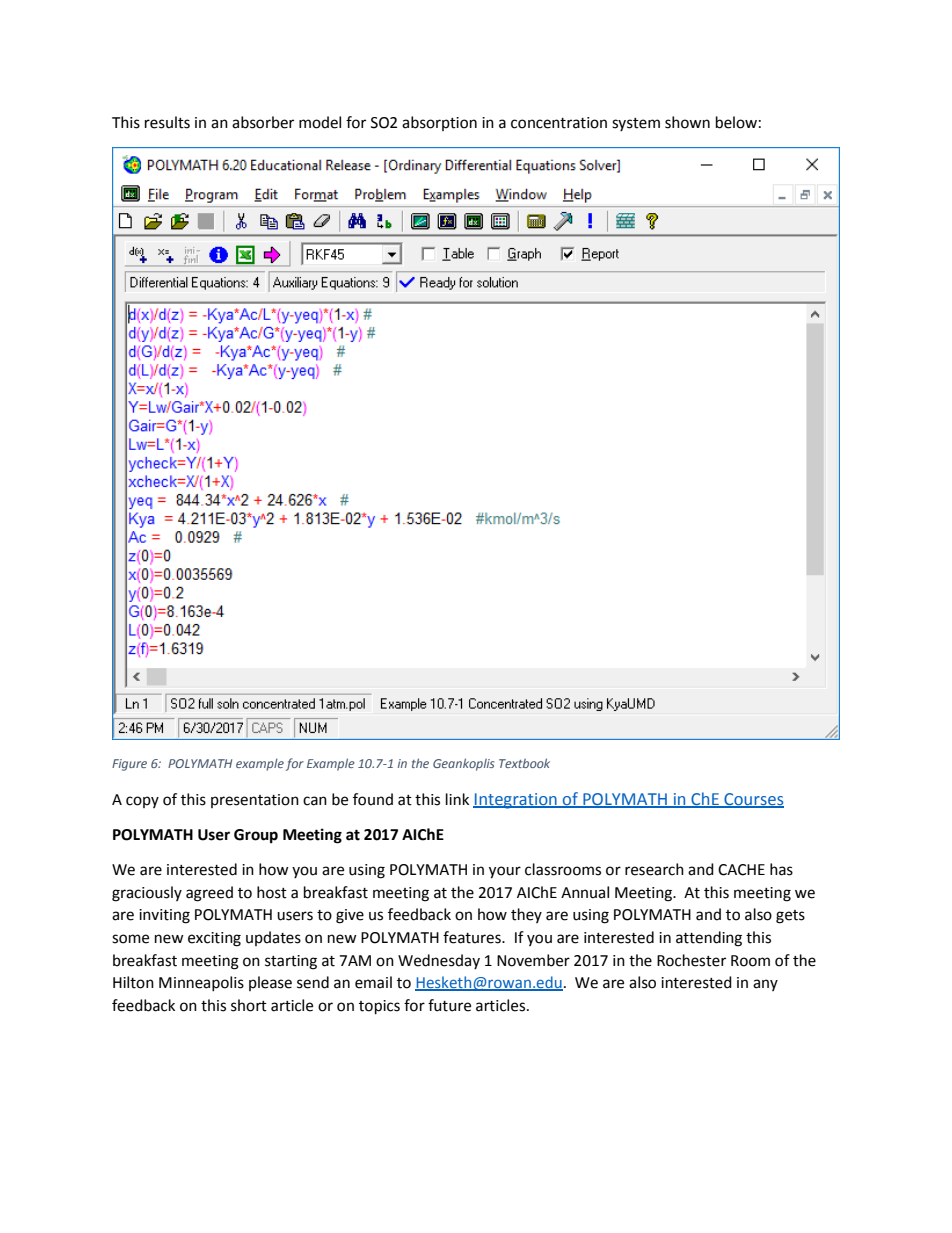 This screenshot has height=1233, width=952. I want to click on Textbook, so click(524, 763).
